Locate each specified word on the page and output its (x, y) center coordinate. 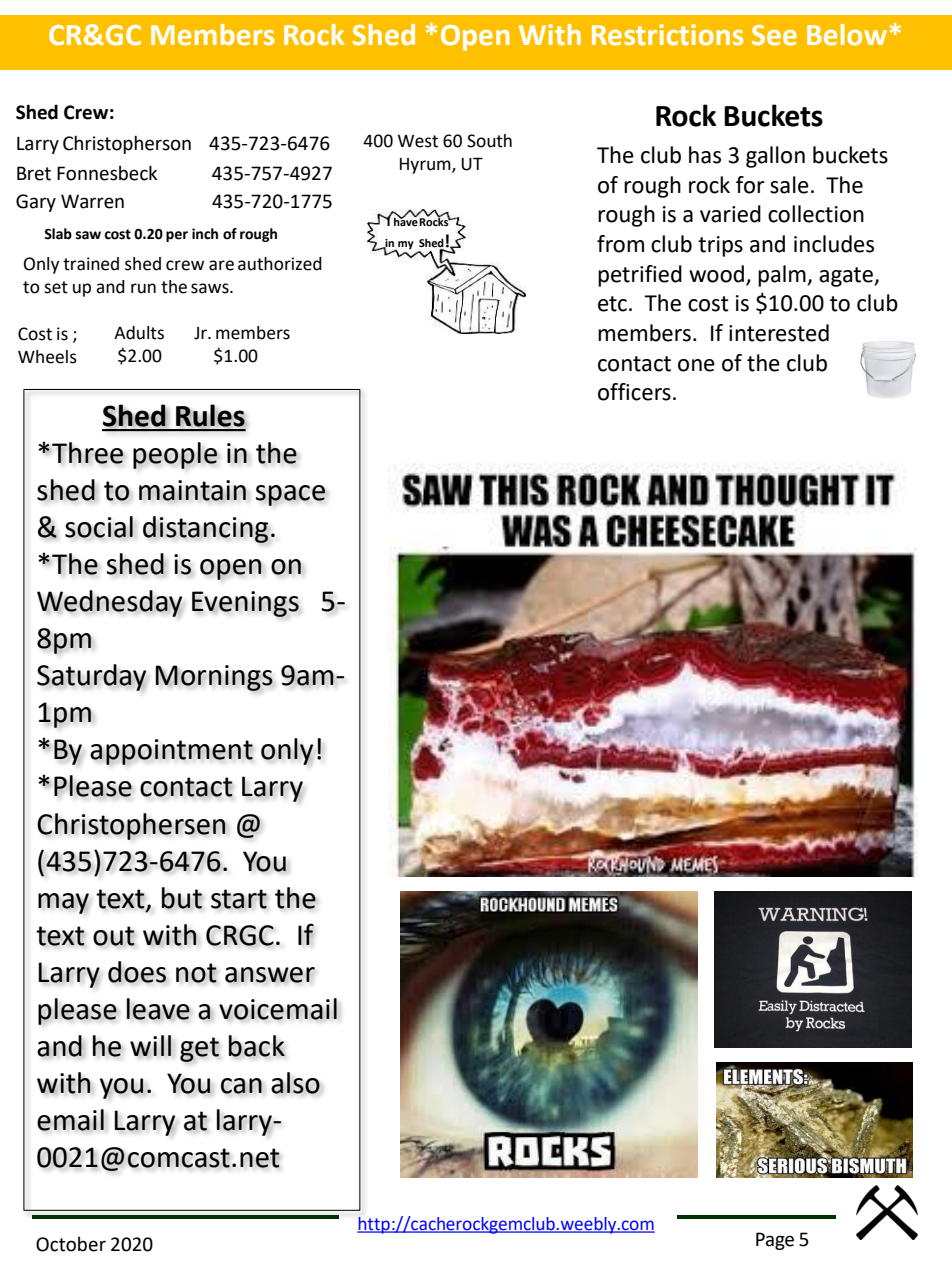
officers (634, 392)
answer (270, 975)
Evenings (245, 604)
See (774, 35)
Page (775, 1241)
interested (779, 333)
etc (612, 304)
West (418, 141)
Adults (139, 333)
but (182, 898)
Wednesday (109, 603)
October (71, 1244)
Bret (34, 173)
